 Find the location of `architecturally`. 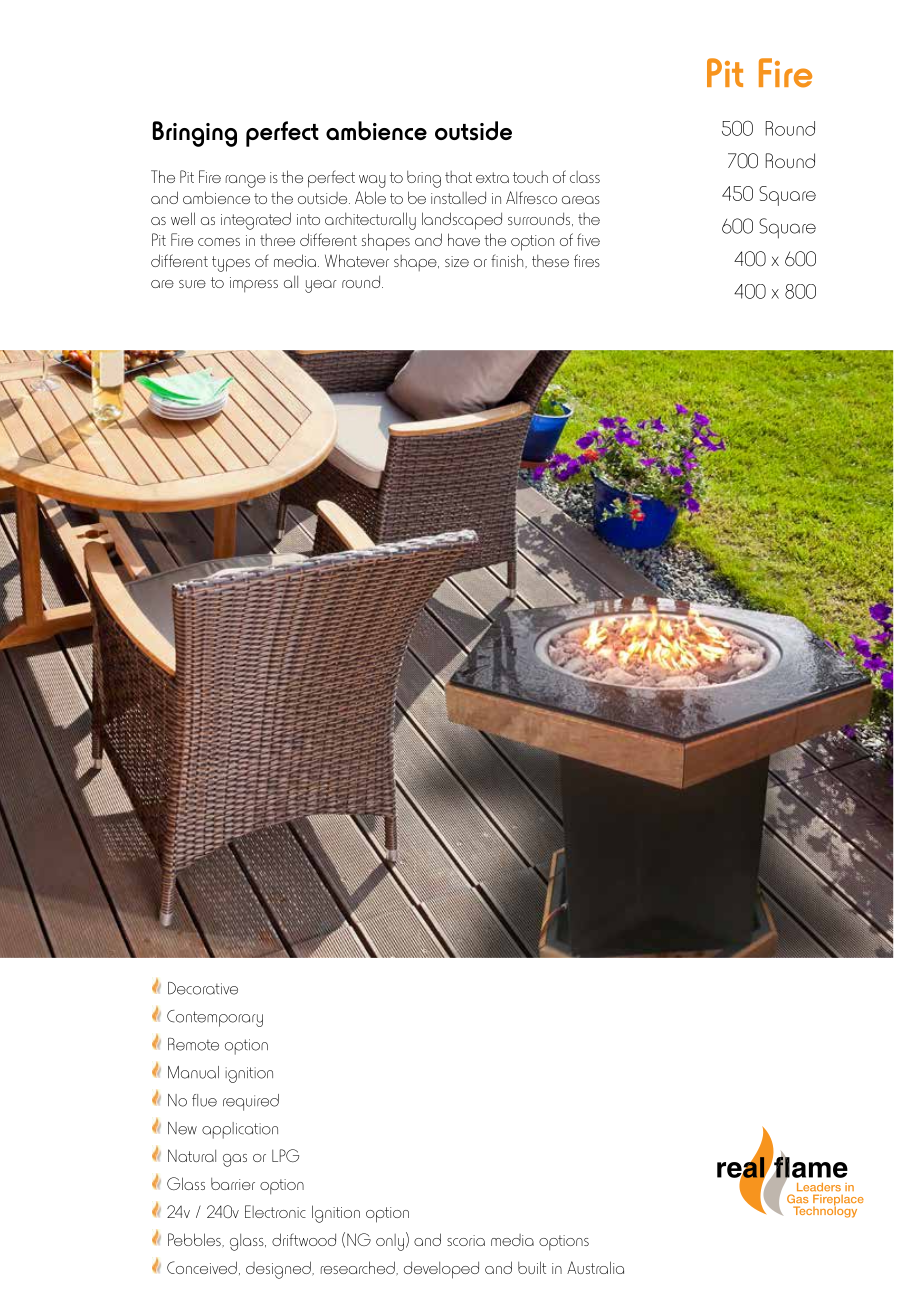

architecturally is located at coordinates (370, 221).
